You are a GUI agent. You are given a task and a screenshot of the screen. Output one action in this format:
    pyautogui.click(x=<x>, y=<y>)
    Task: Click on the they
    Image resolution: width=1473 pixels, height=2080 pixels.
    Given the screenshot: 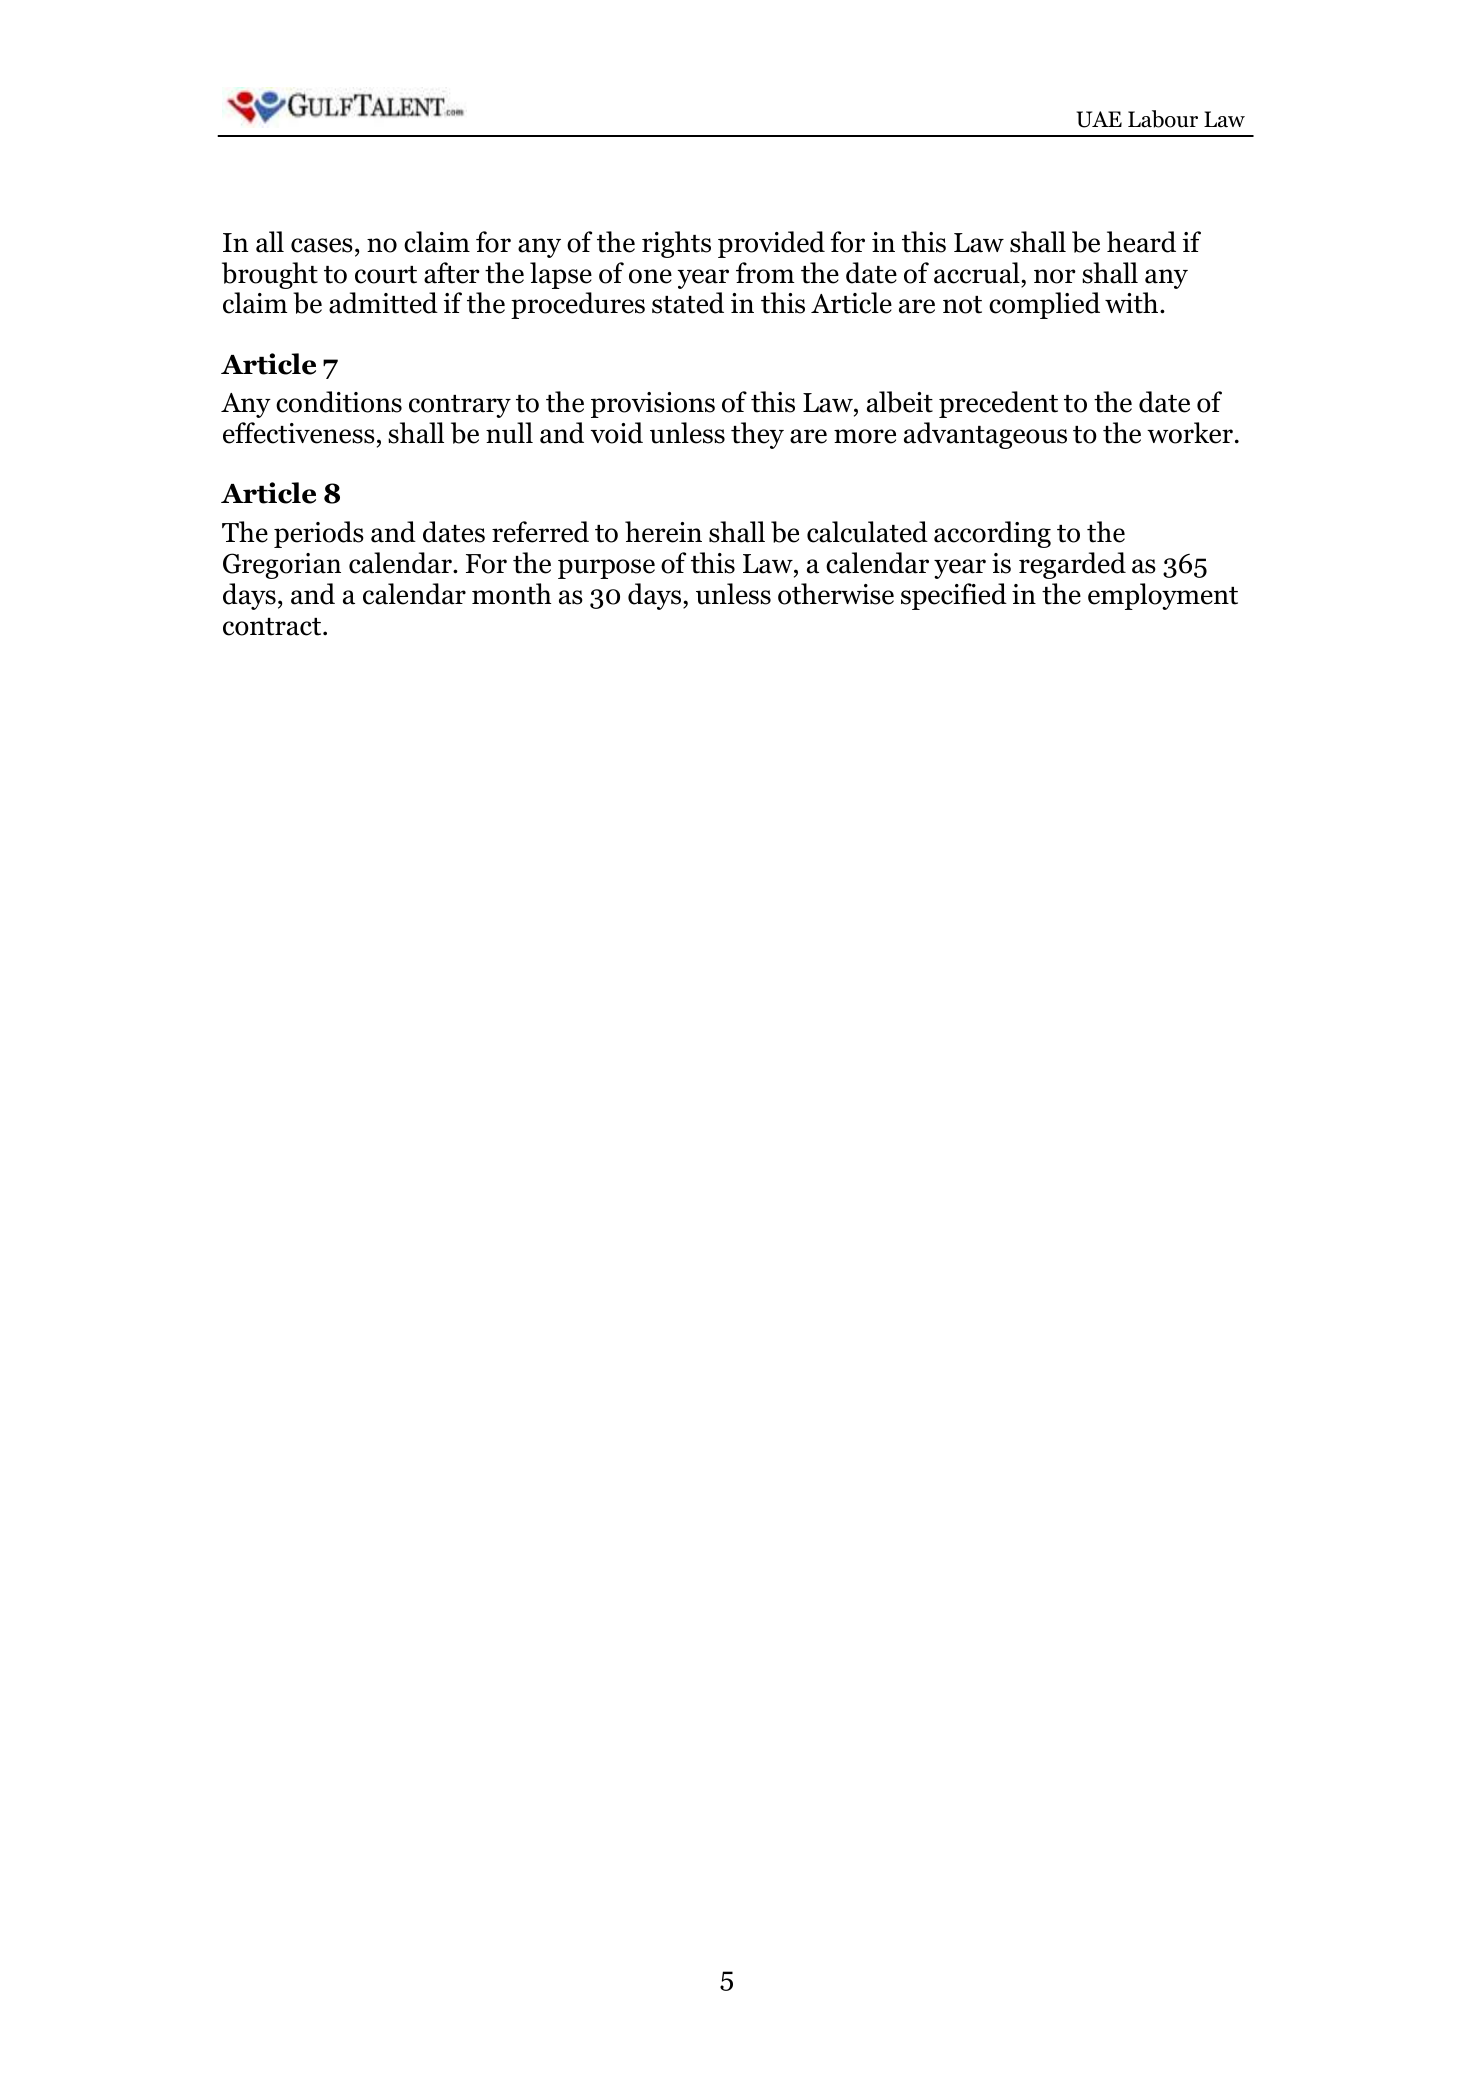 What is the action you would take?
    pyautogui.click(x=757, y=435)
